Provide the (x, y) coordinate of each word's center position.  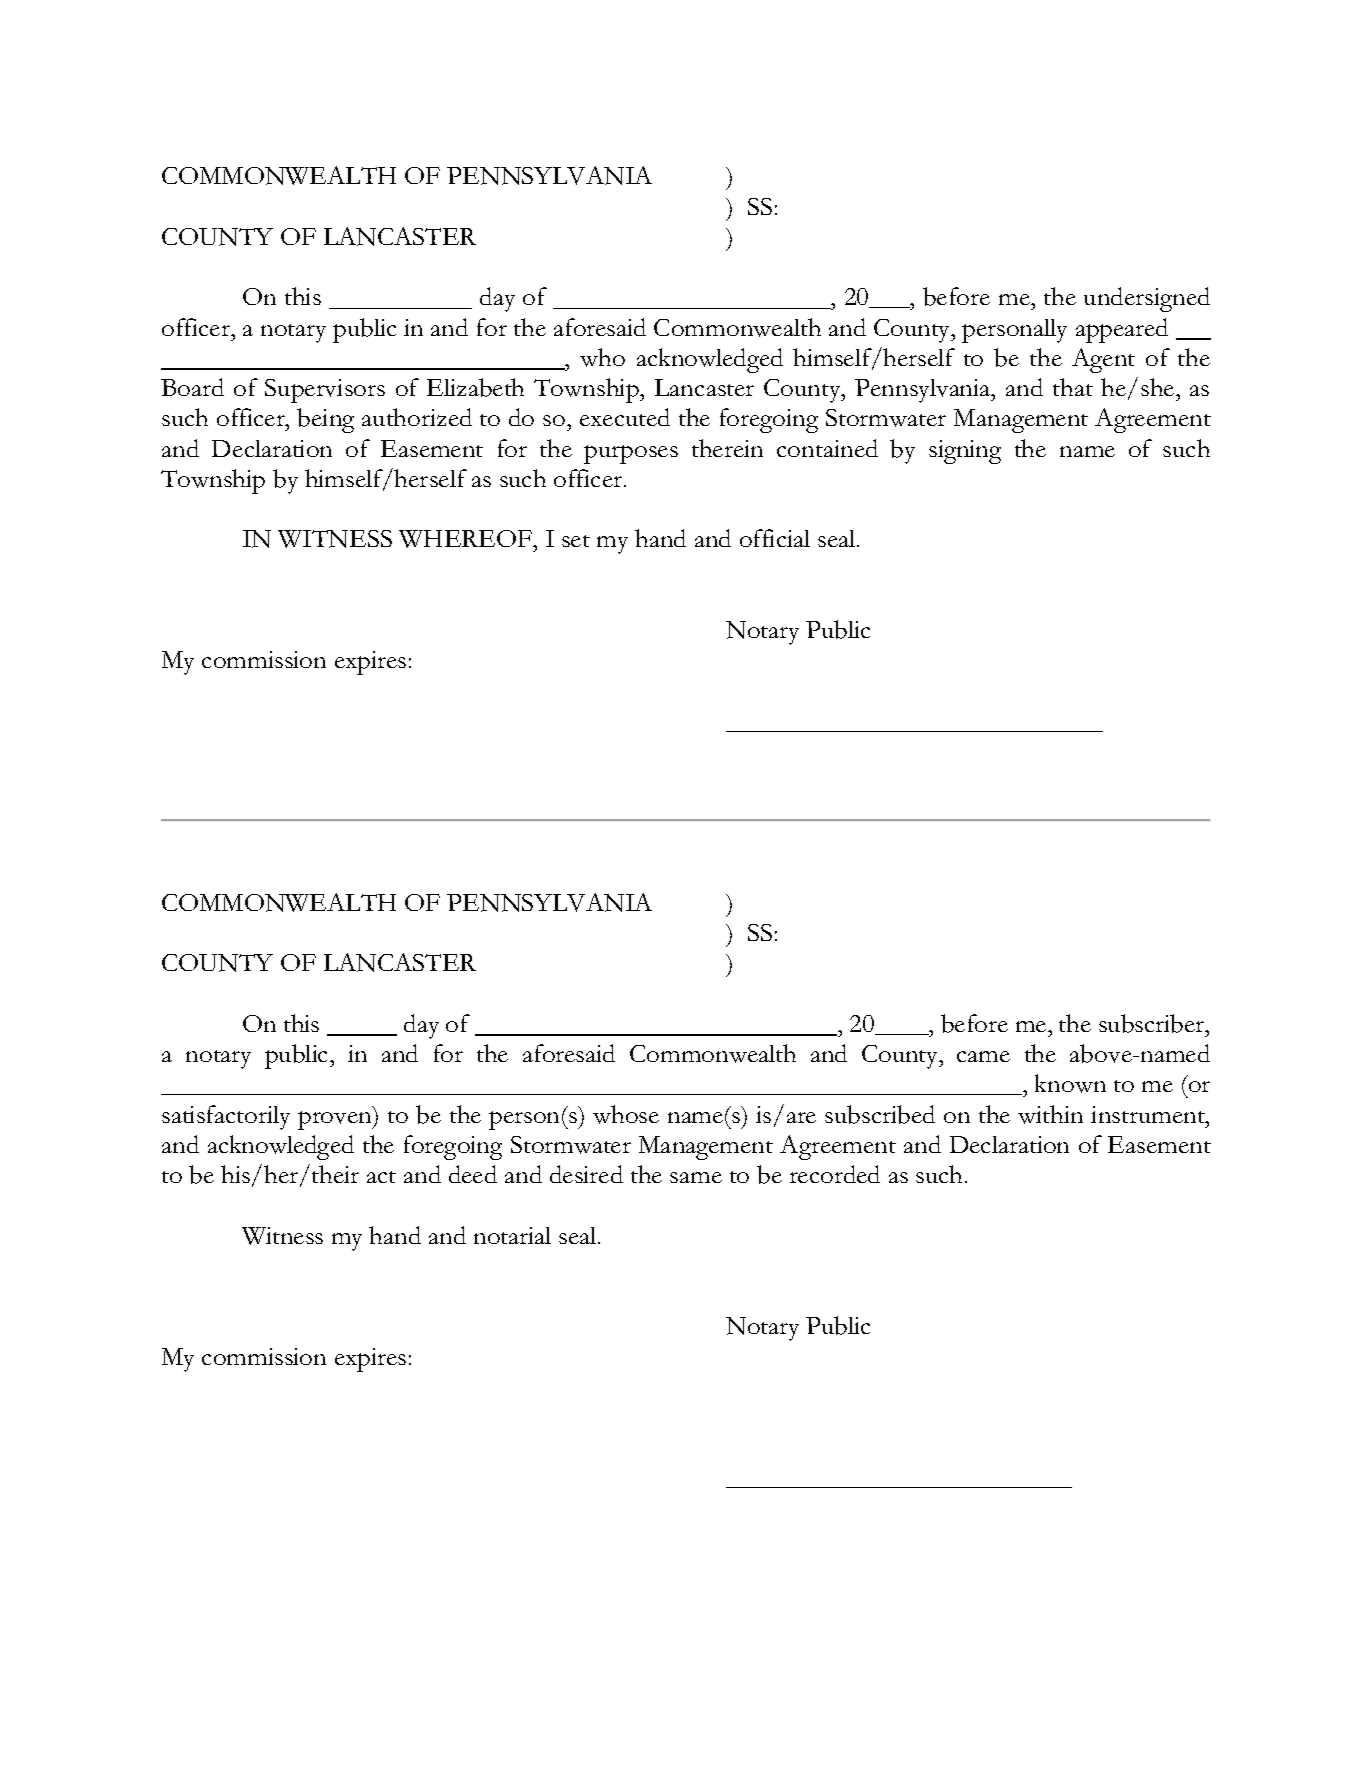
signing (965, 452)
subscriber (1153, 1023)
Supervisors (325, 391)
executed (625, 417)
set (576, 541)
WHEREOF (466, 539)
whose (626, 1114)
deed (473, 1174)
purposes (631, 454)
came (983, 1056)
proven (336, 1119)
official (775, 538)
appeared (1122, 330)
